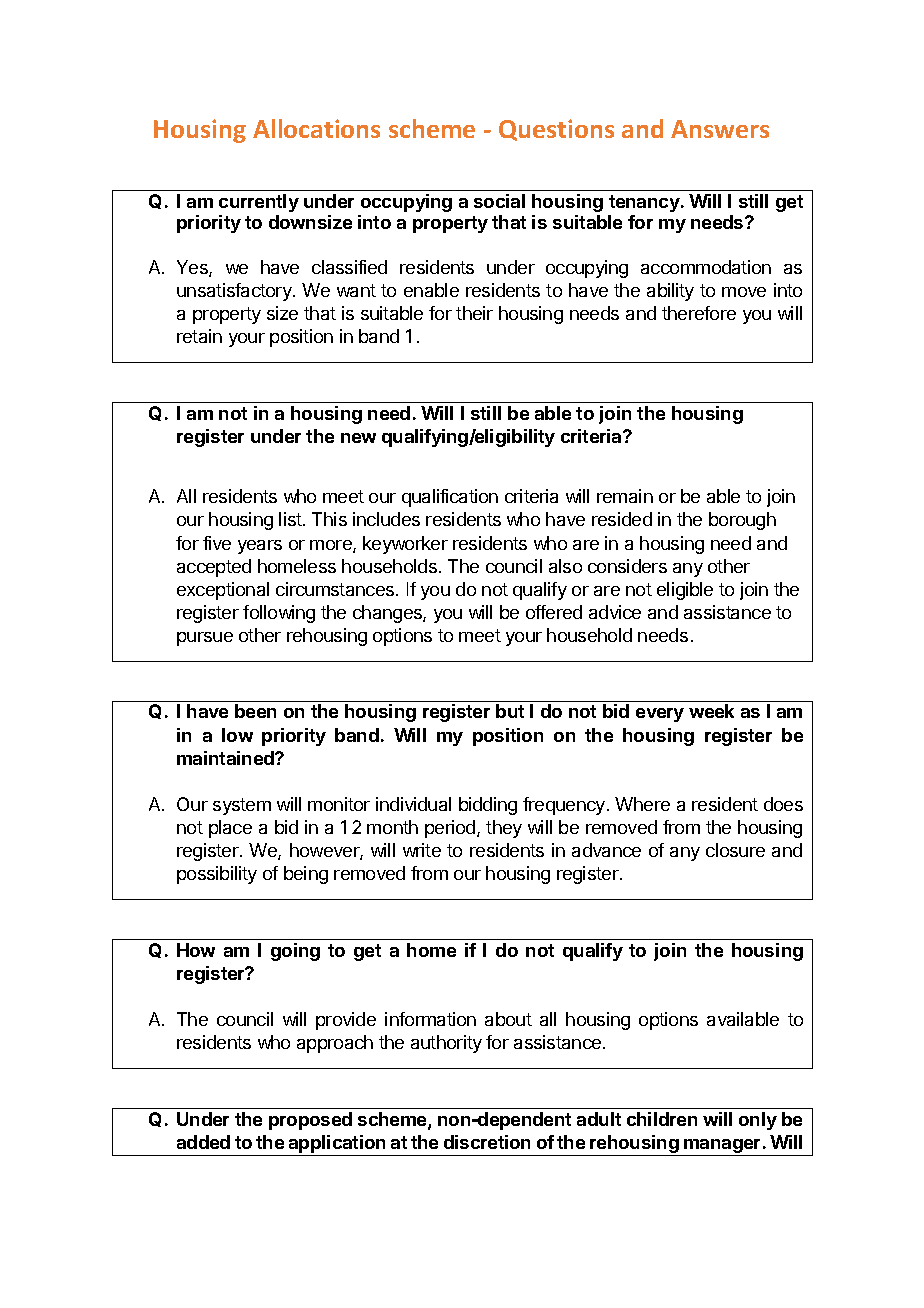 The height and width of the document is (1308, 924). I want to click on Answers, so click(720, 129).
